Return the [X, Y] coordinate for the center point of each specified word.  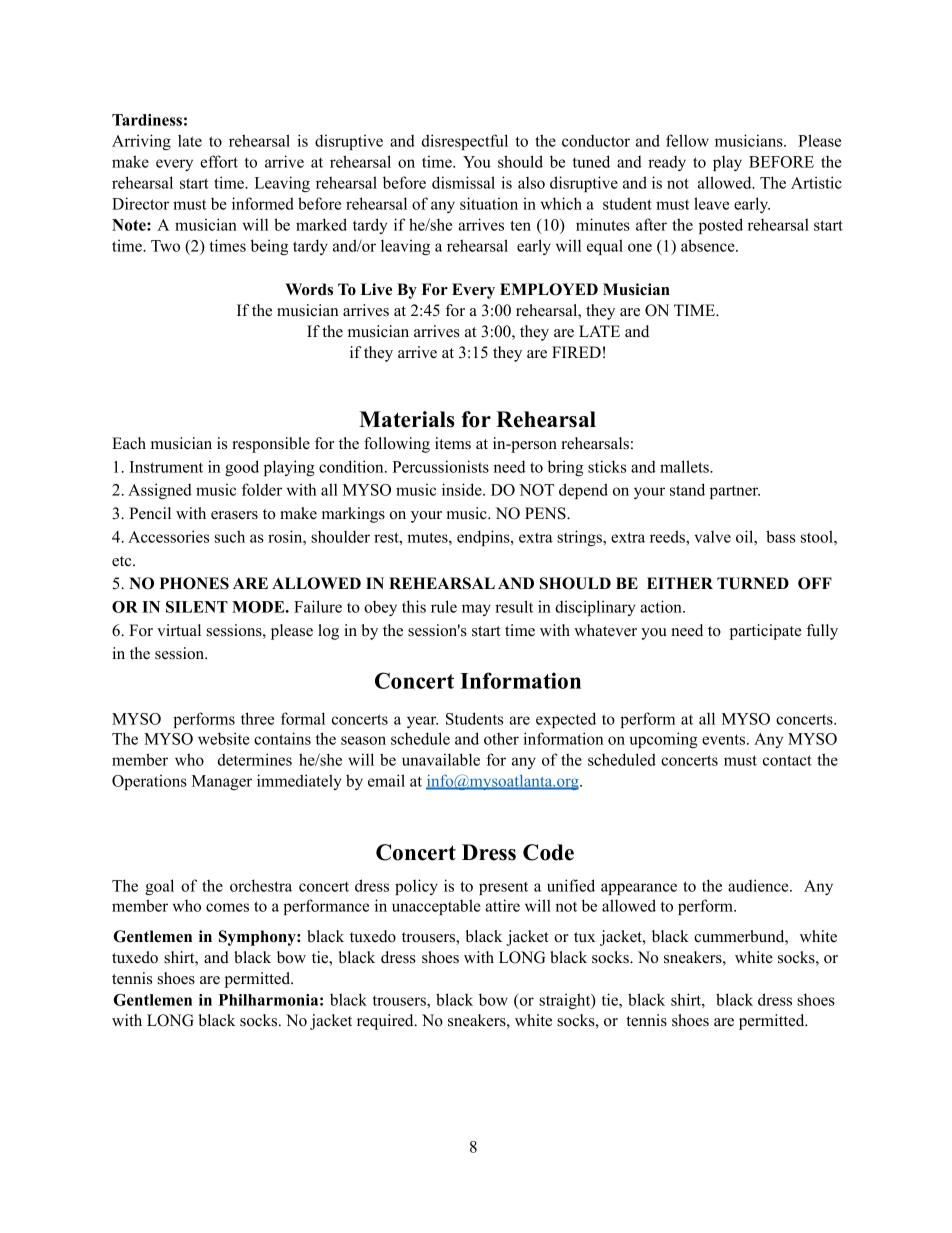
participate [765, 632]
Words [309, 289]
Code [548, 852]
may [476, 610]
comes [227, 907]
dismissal [463, 182]
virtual [179, 630]
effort [219, 161]
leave [711, 203]
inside [463, 489]
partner [735, 492]
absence [709, 245]
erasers [234, 515]
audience [759, 885]
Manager [222, 782]
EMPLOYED [549, 289]
